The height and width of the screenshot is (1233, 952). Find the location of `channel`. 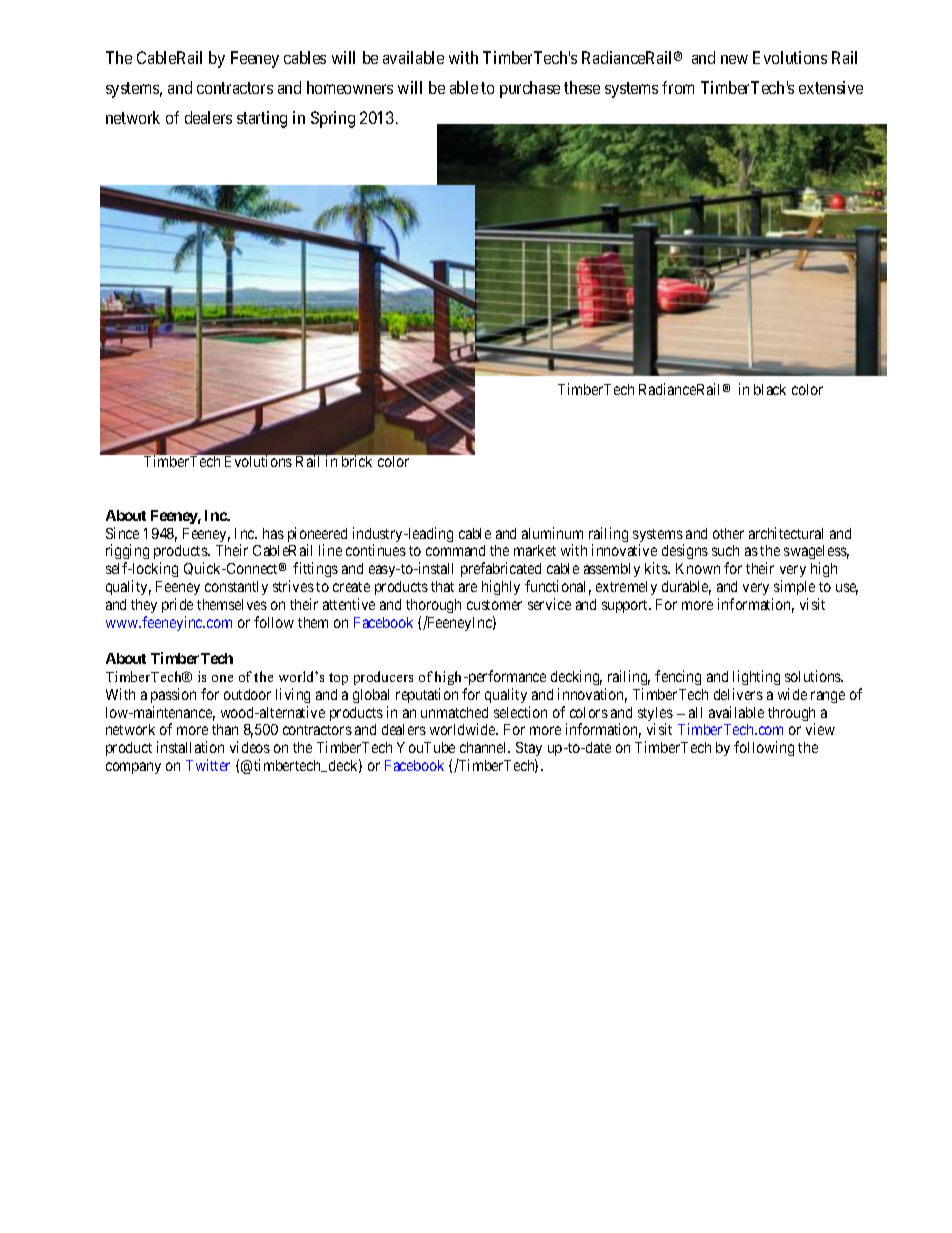

channel is located at coordinates (485, 747).
